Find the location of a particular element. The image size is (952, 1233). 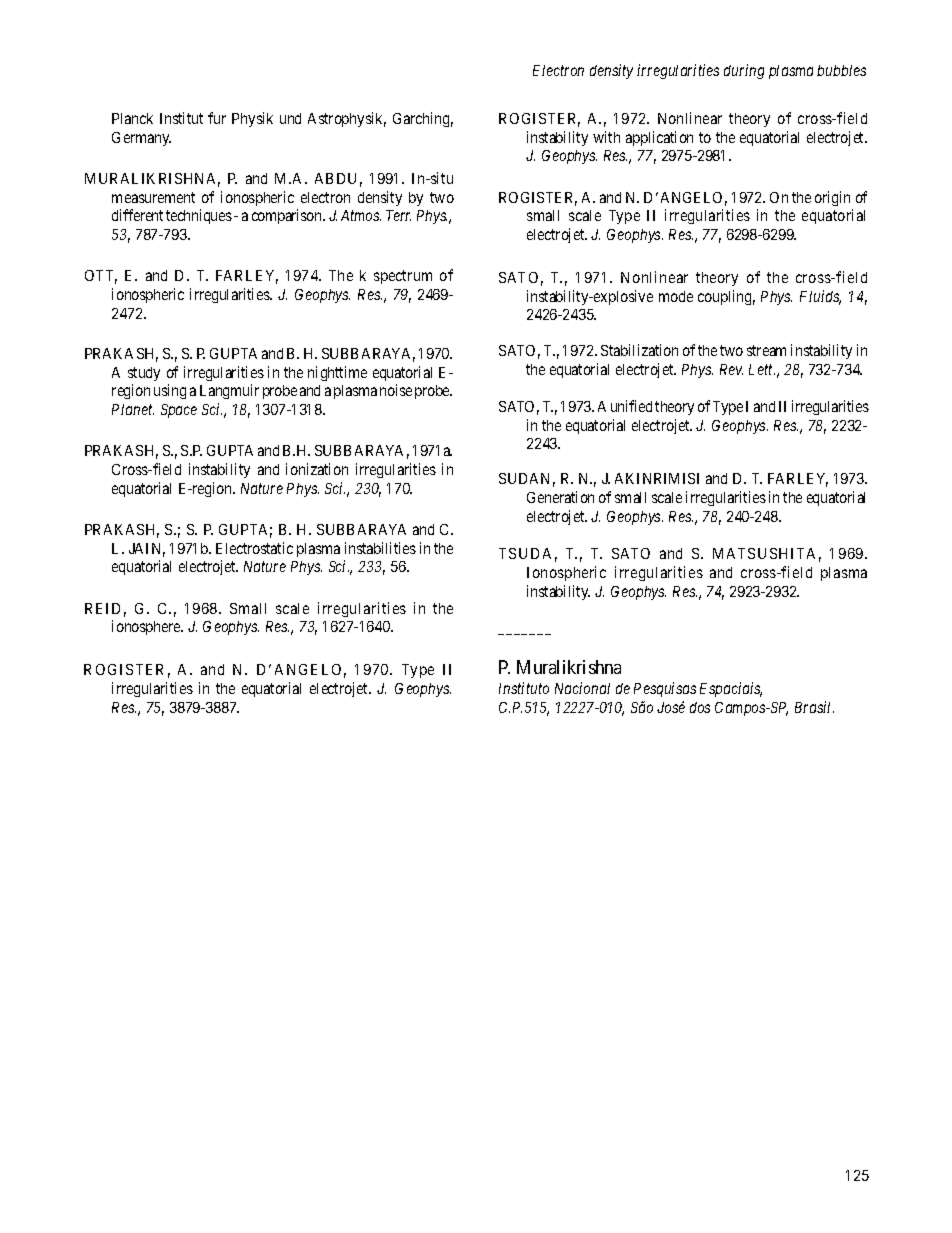

origin is located at coordinates (832, 198).
